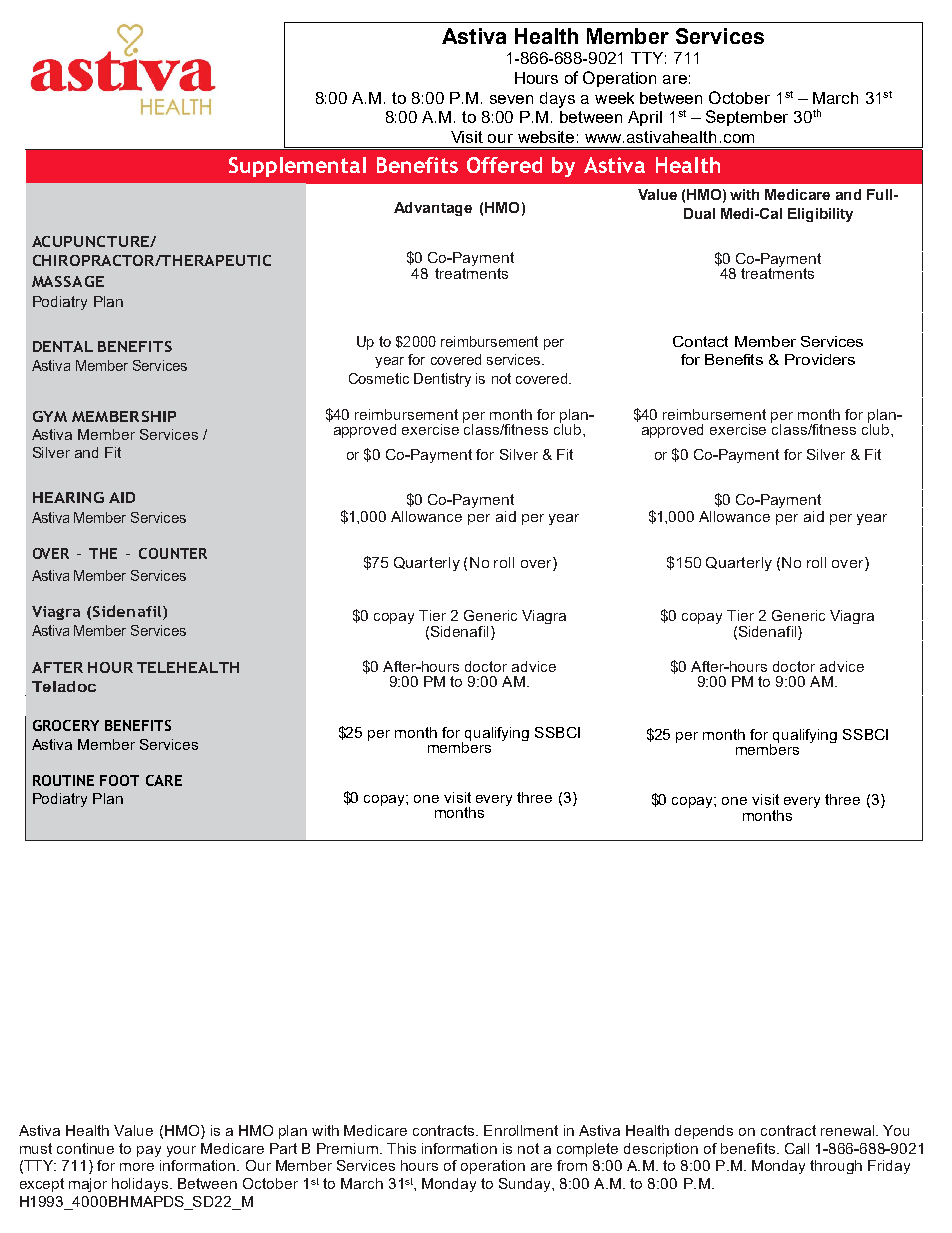  I want to click on September, so click(747, 118).
